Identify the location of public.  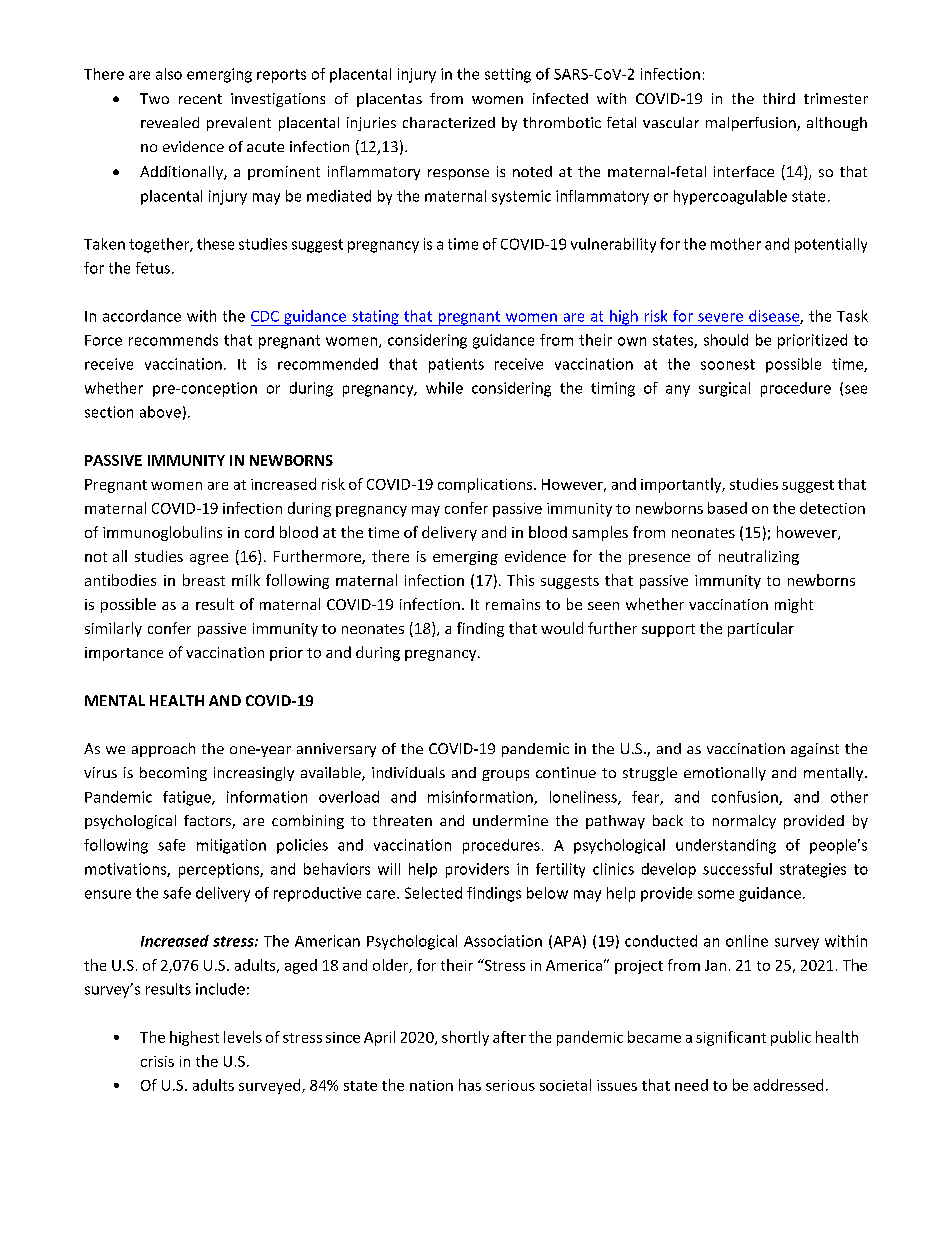
(791, 1038).
